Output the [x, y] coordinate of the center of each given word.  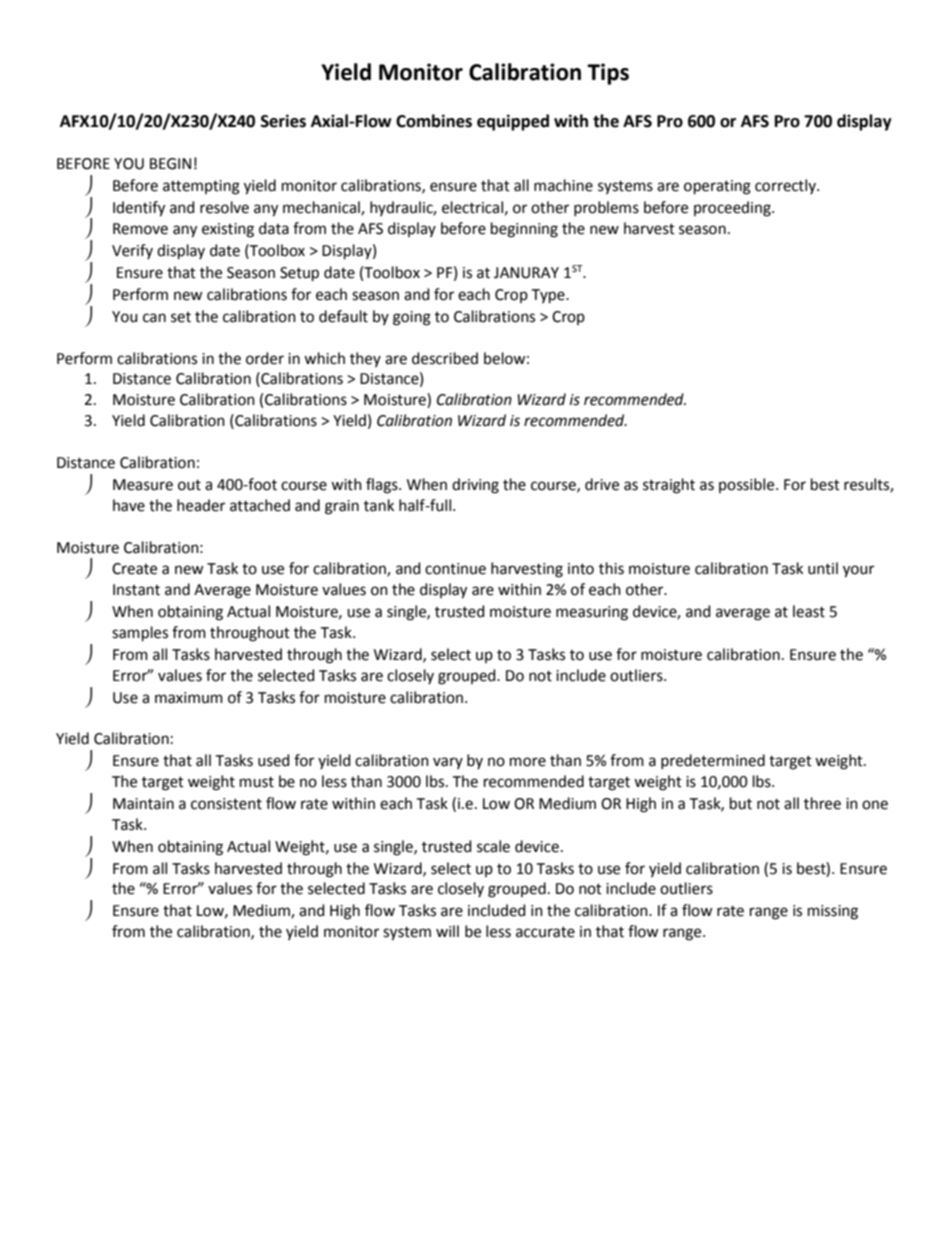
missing [833, 912]
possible [748, 485]
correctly [786, 186]
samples [140, 633]
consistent [226, 804]
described [445, 358]
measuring [592, 613]
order [265, 358]
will [447, 931]
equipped [513, 122]
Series [283, 121]
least [809, 611]
